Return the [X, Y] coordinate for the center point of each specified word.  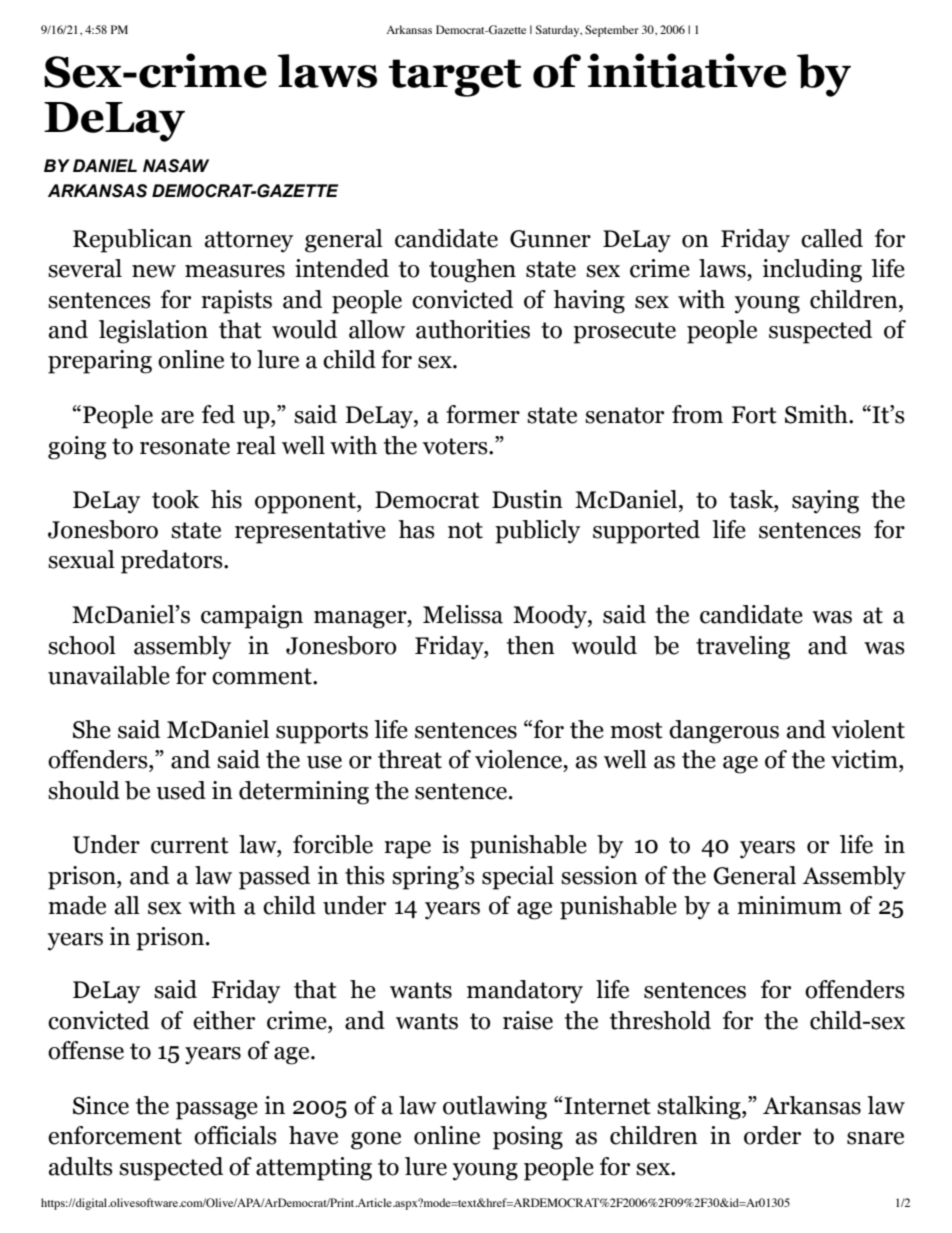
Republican [132, 241]
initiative [687, 70]
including [812, 271]
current [190, 845]
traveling [743, 648]
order [772, 1135]
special [518, 878]
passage [217, 1111]
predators [173, 562]
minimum [789, 905]
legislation [153, 332]
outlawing [495, 1108]
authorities [473, 329]
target [455, 78]
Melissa [463, 614]
